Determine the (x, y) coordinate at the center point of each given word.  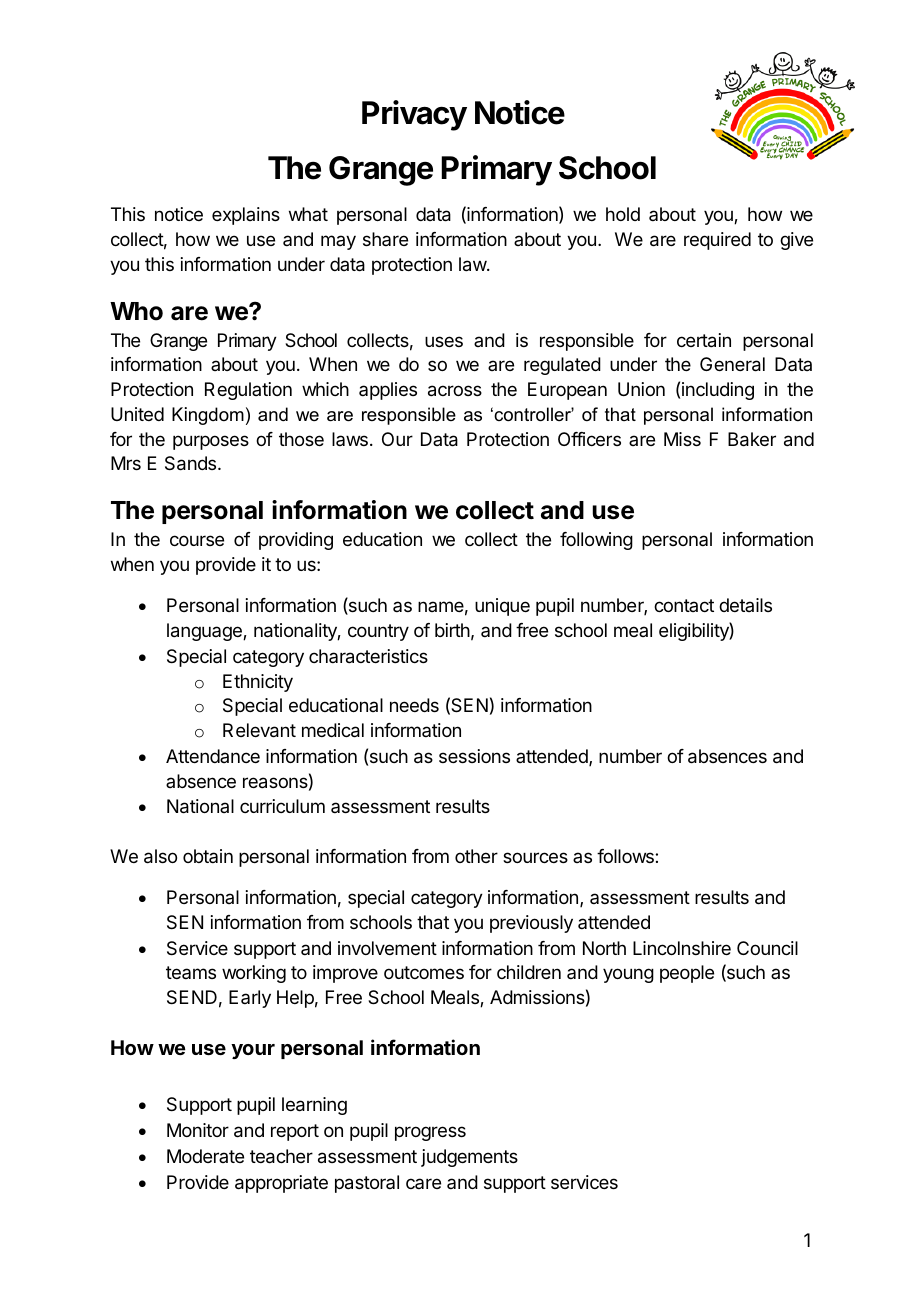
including (718, 391)
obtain (208, 856)
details (745, 605)
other (476, 856)
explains (246, 216)
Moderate (205, 1156)
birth (452, 630)
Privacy (414, 115)
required (717, 241)
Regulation (248, 391)
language (205, 632)
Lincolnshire (682, 948)
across (455, 391)
